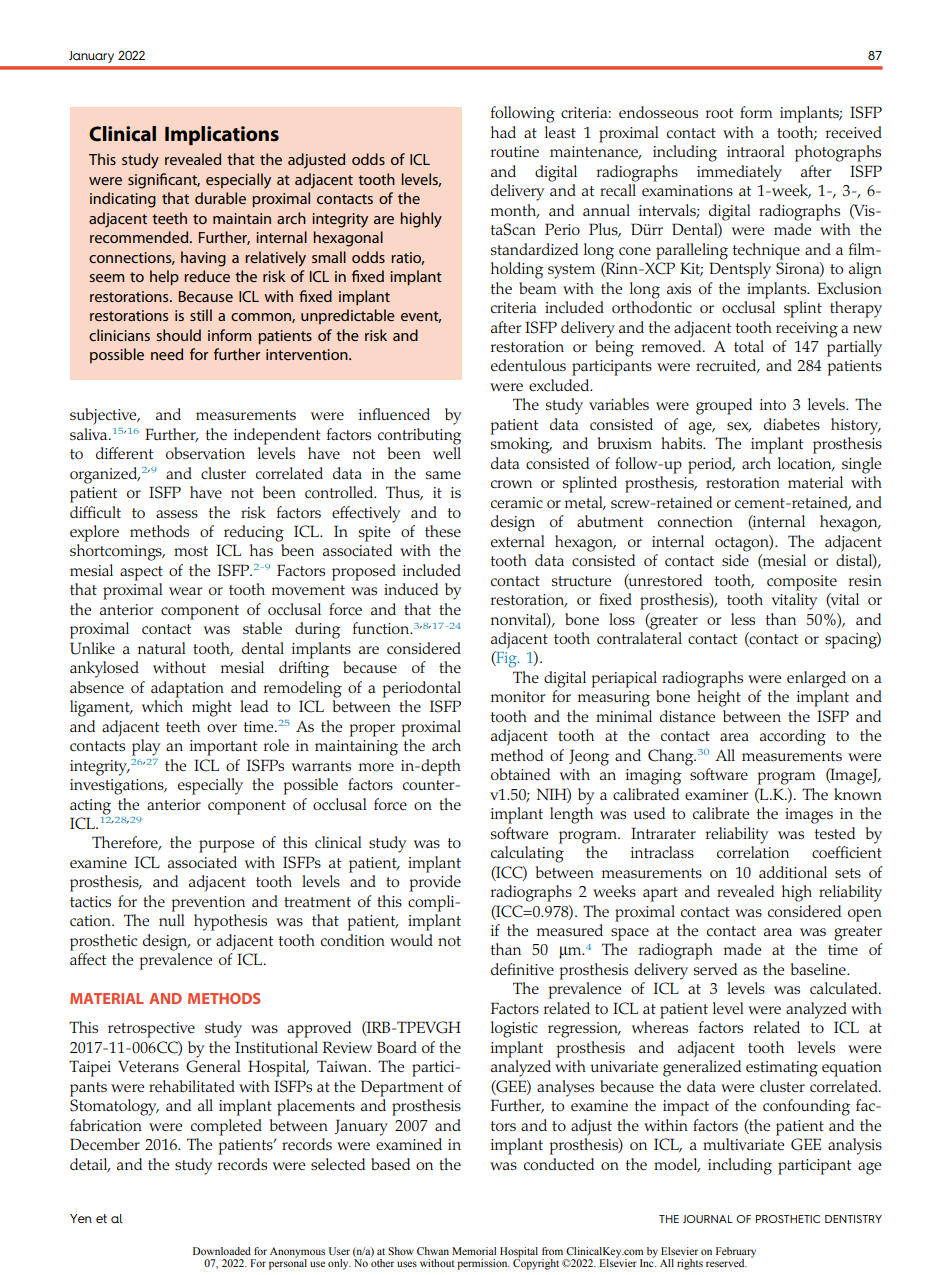 The width and height of the image is (952, 1275). I want to click on purpose, so click(226, 846).
